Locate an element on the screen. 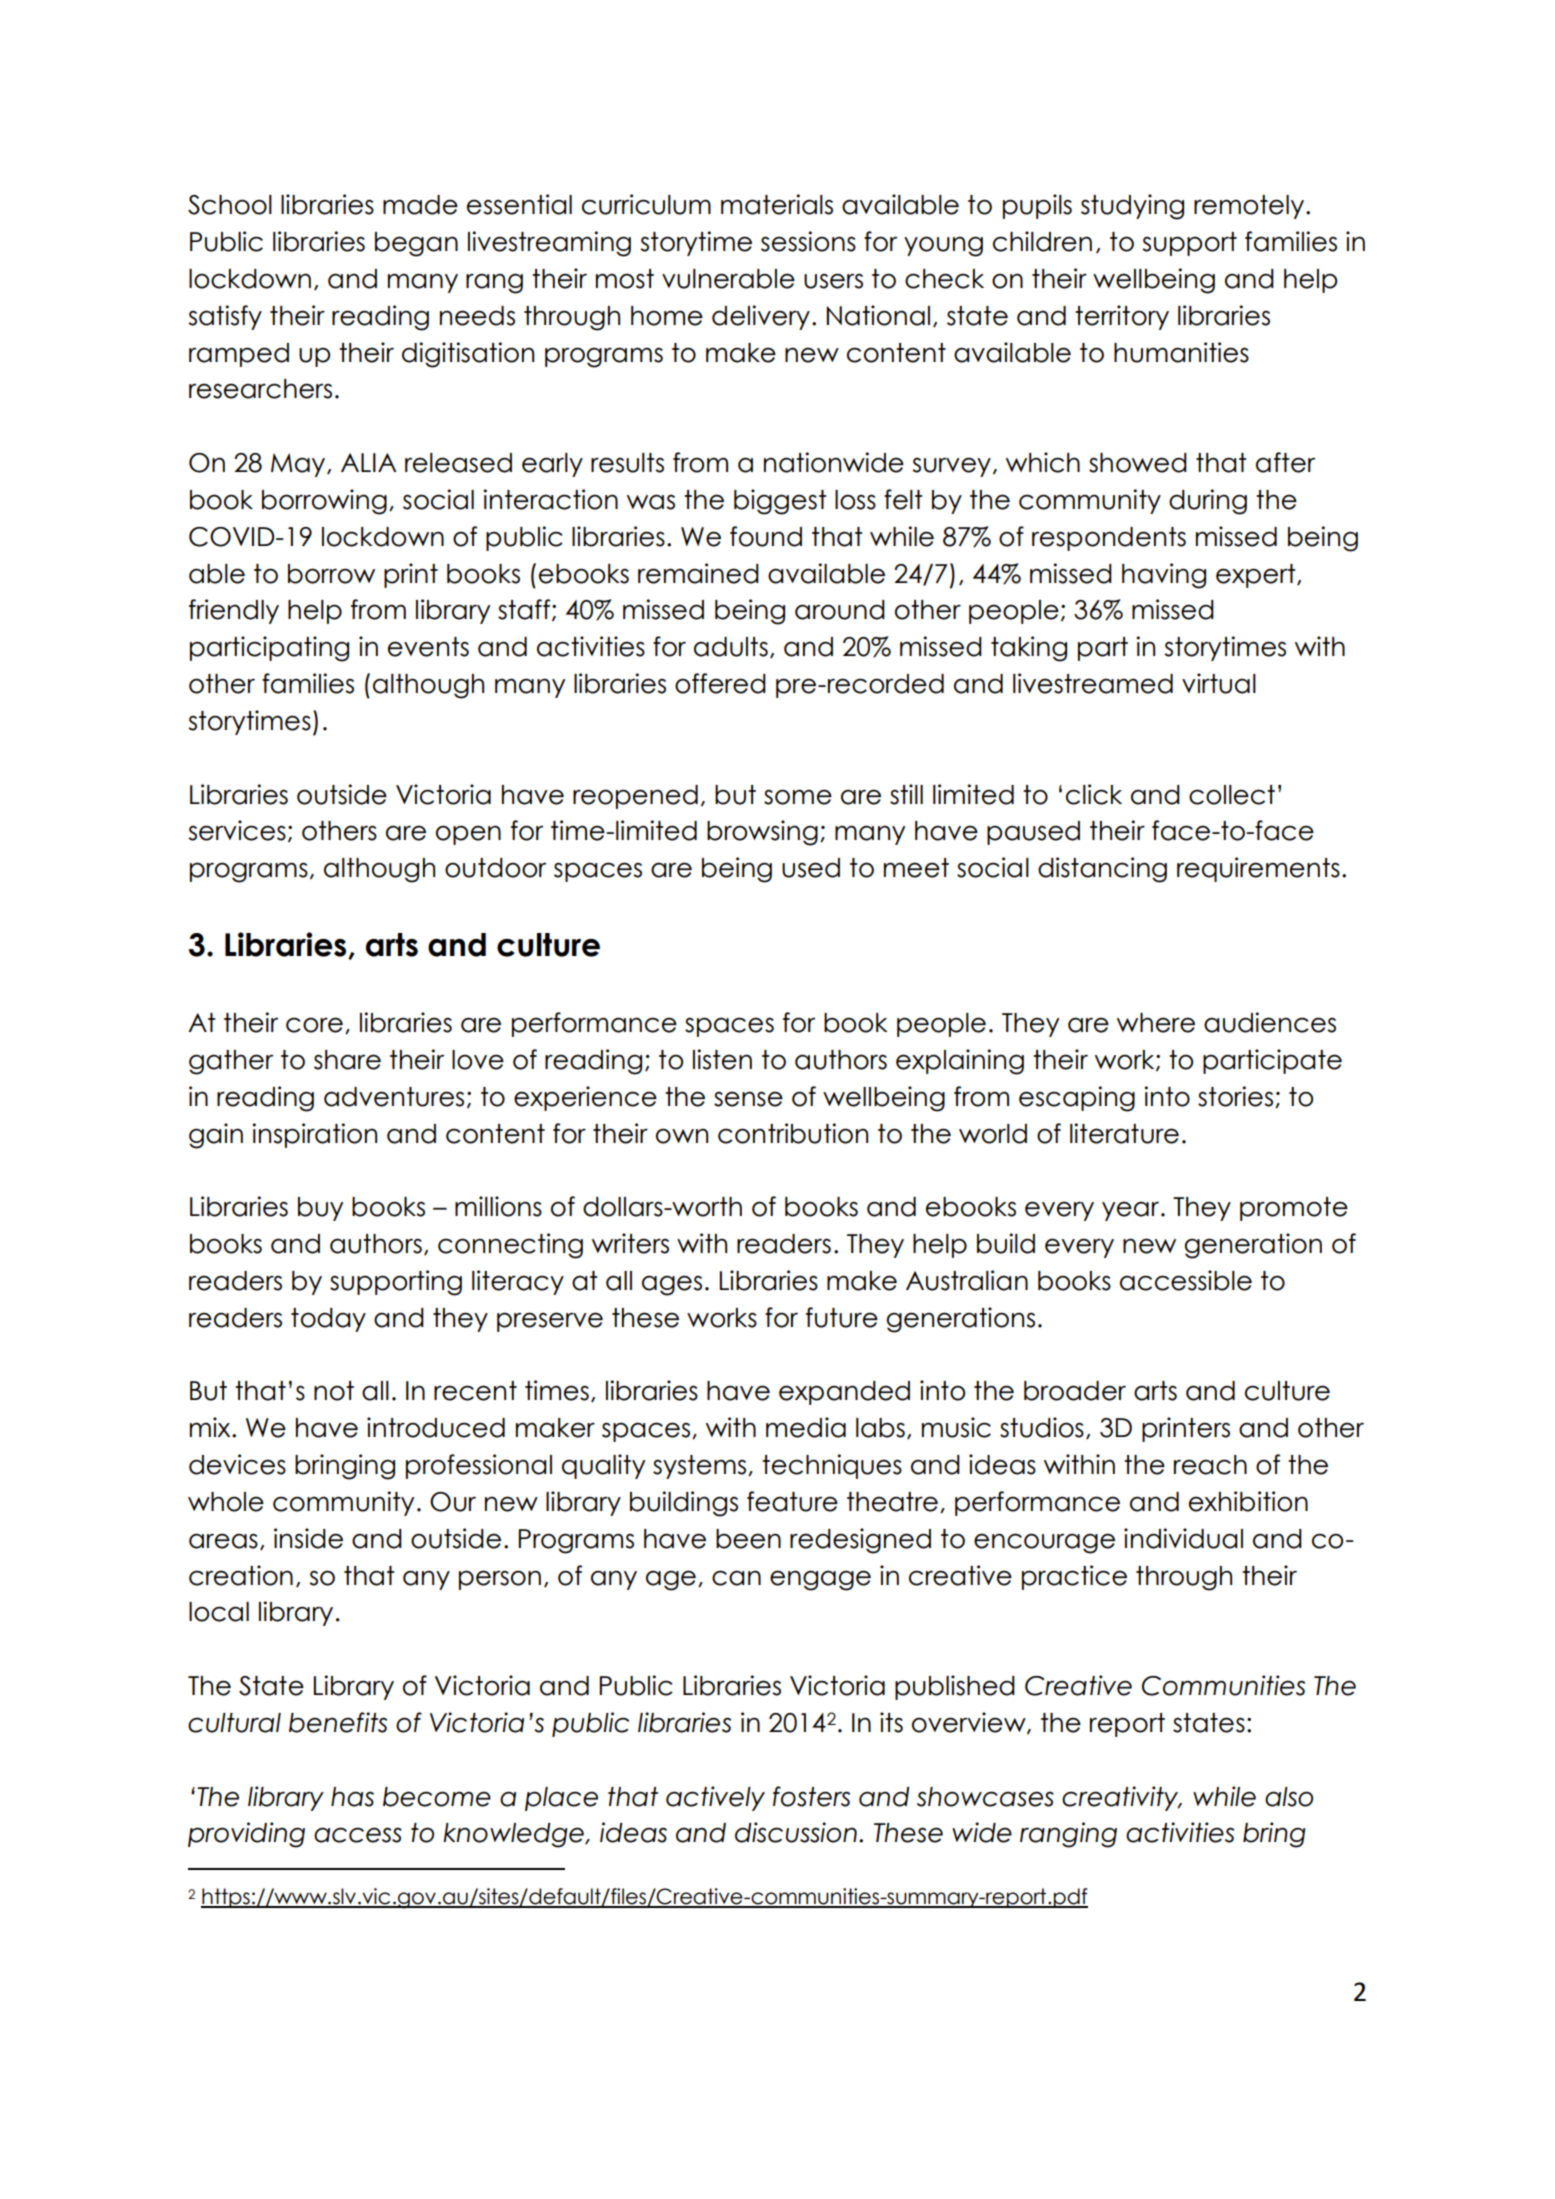 The image size is (1555, 2199). listen is located at coordinates (722, 1059).
